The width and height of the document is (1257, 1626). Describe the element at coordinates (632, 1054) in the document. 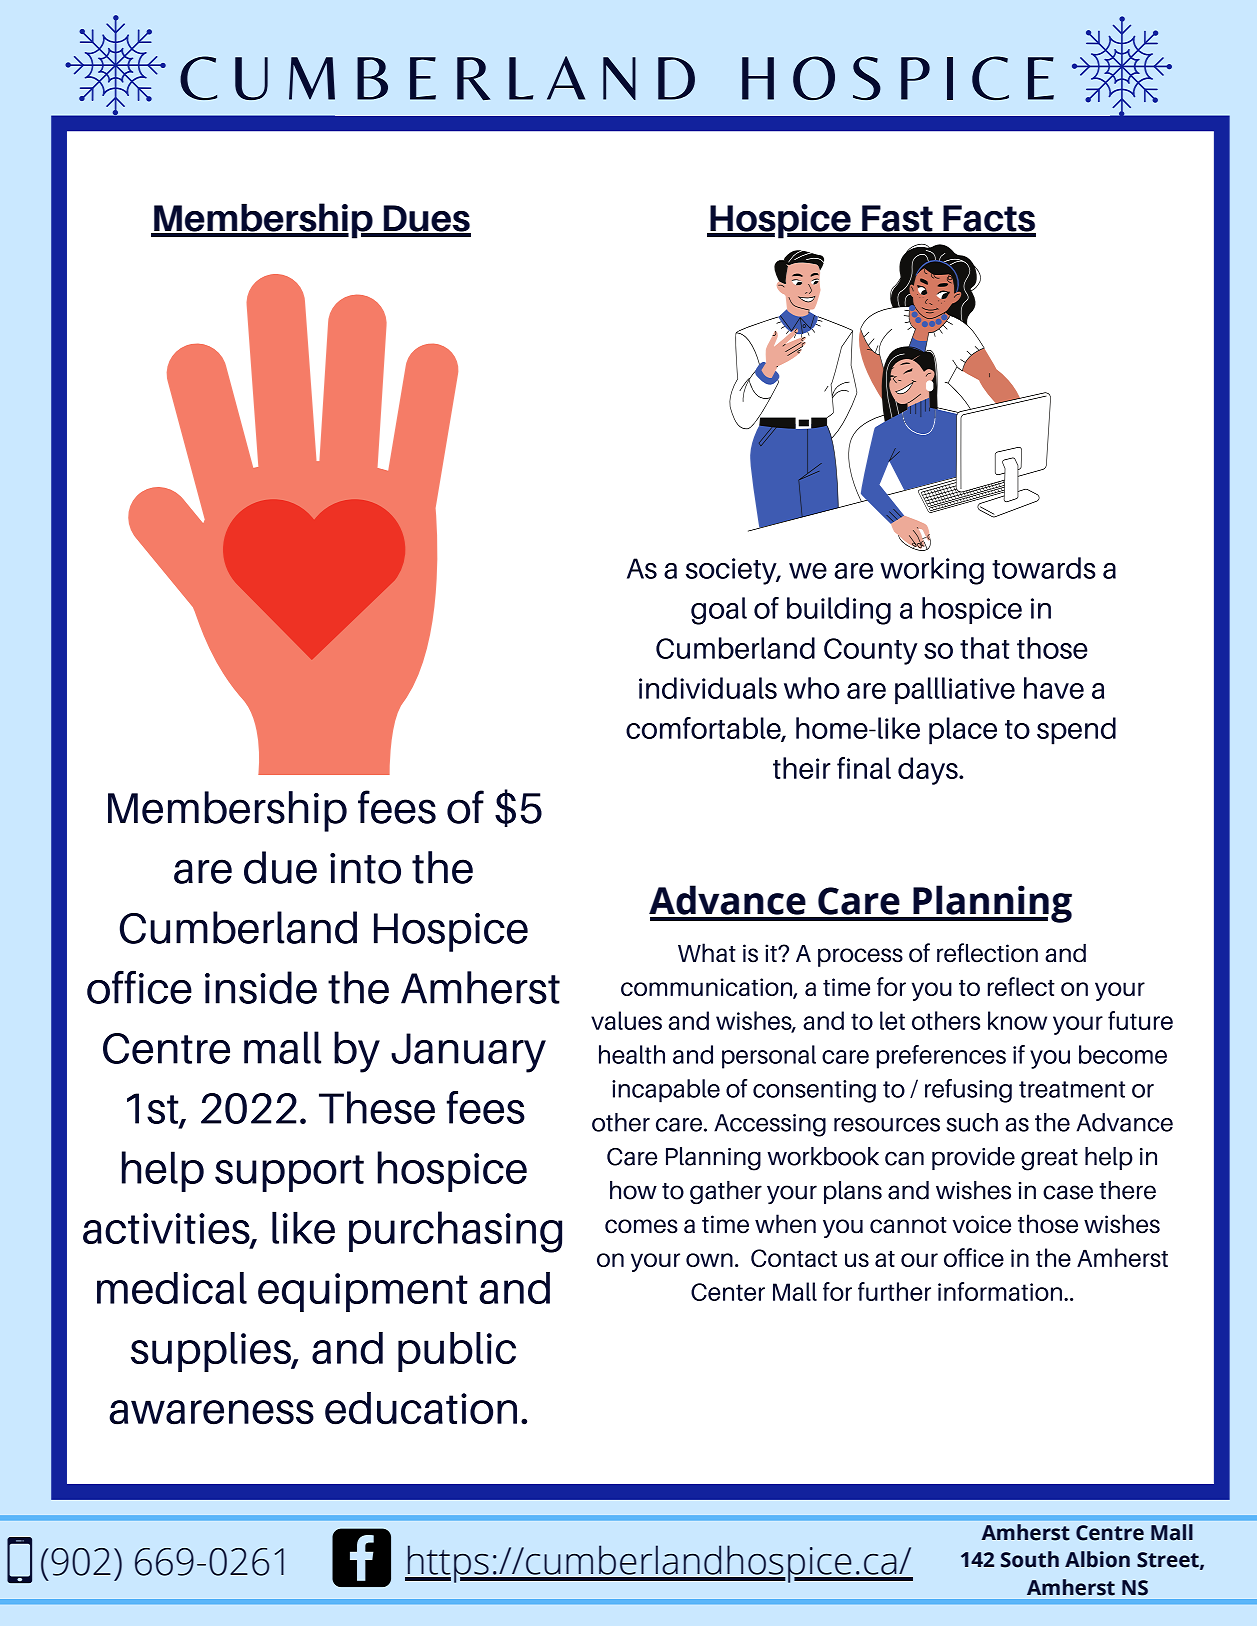

I see `health` at that location.
